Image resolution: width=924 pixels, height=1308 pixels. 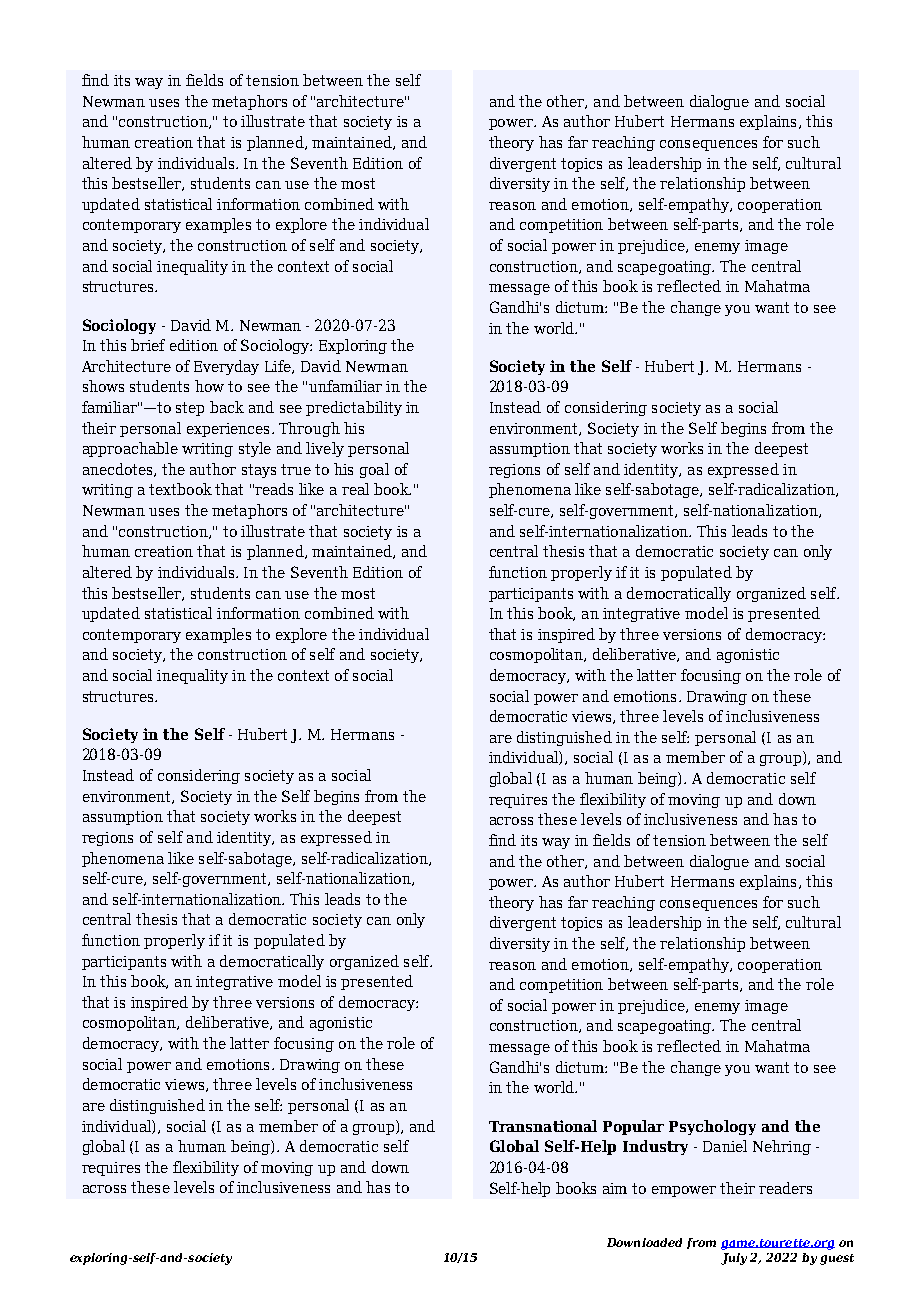 I want to click on lively, so click(x=325, y=449).
